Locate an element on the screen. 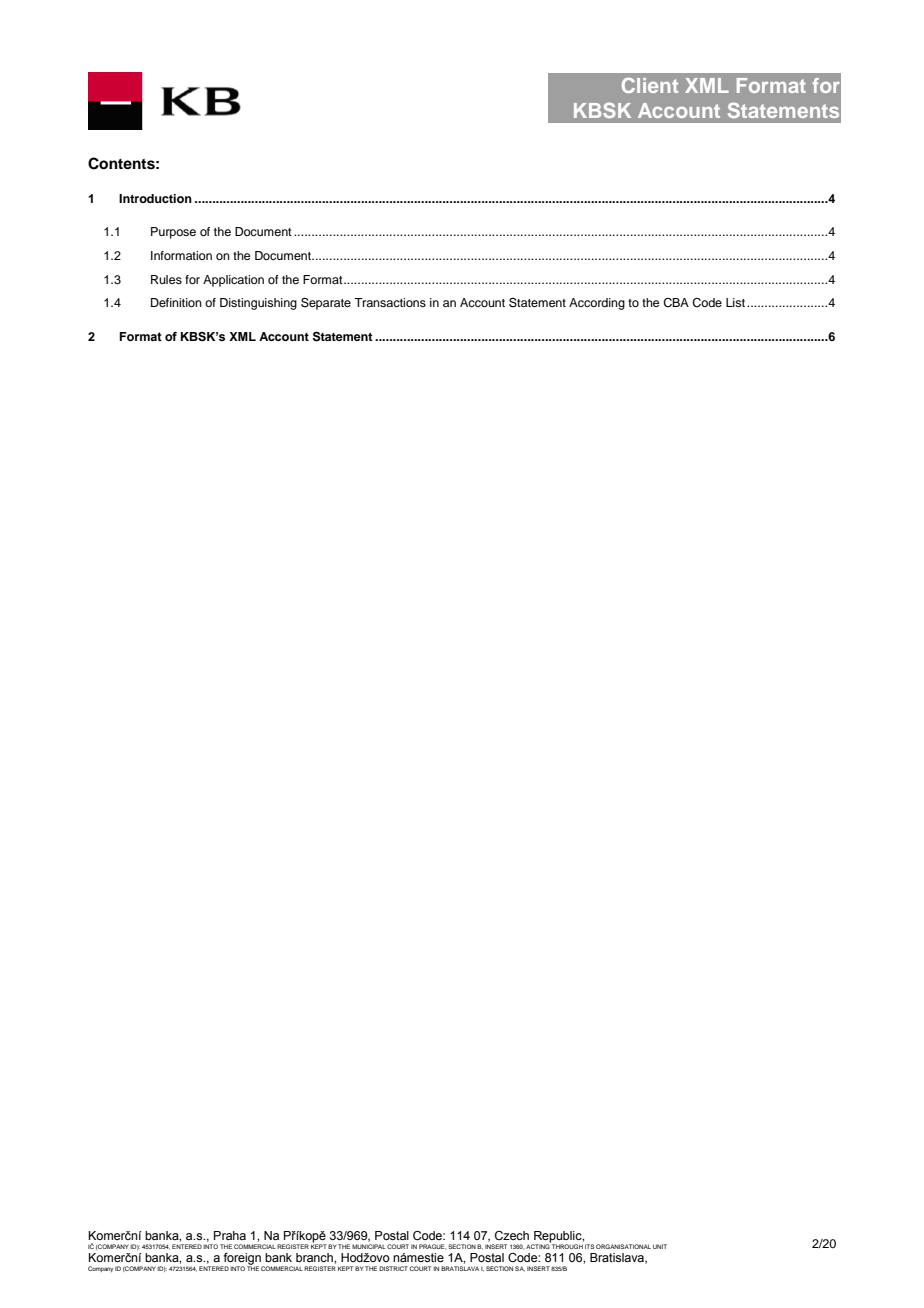 Image resolution: width=924 pixels, height=1308 pixels. DISTRICT is located at coordinates (393, 1268).
